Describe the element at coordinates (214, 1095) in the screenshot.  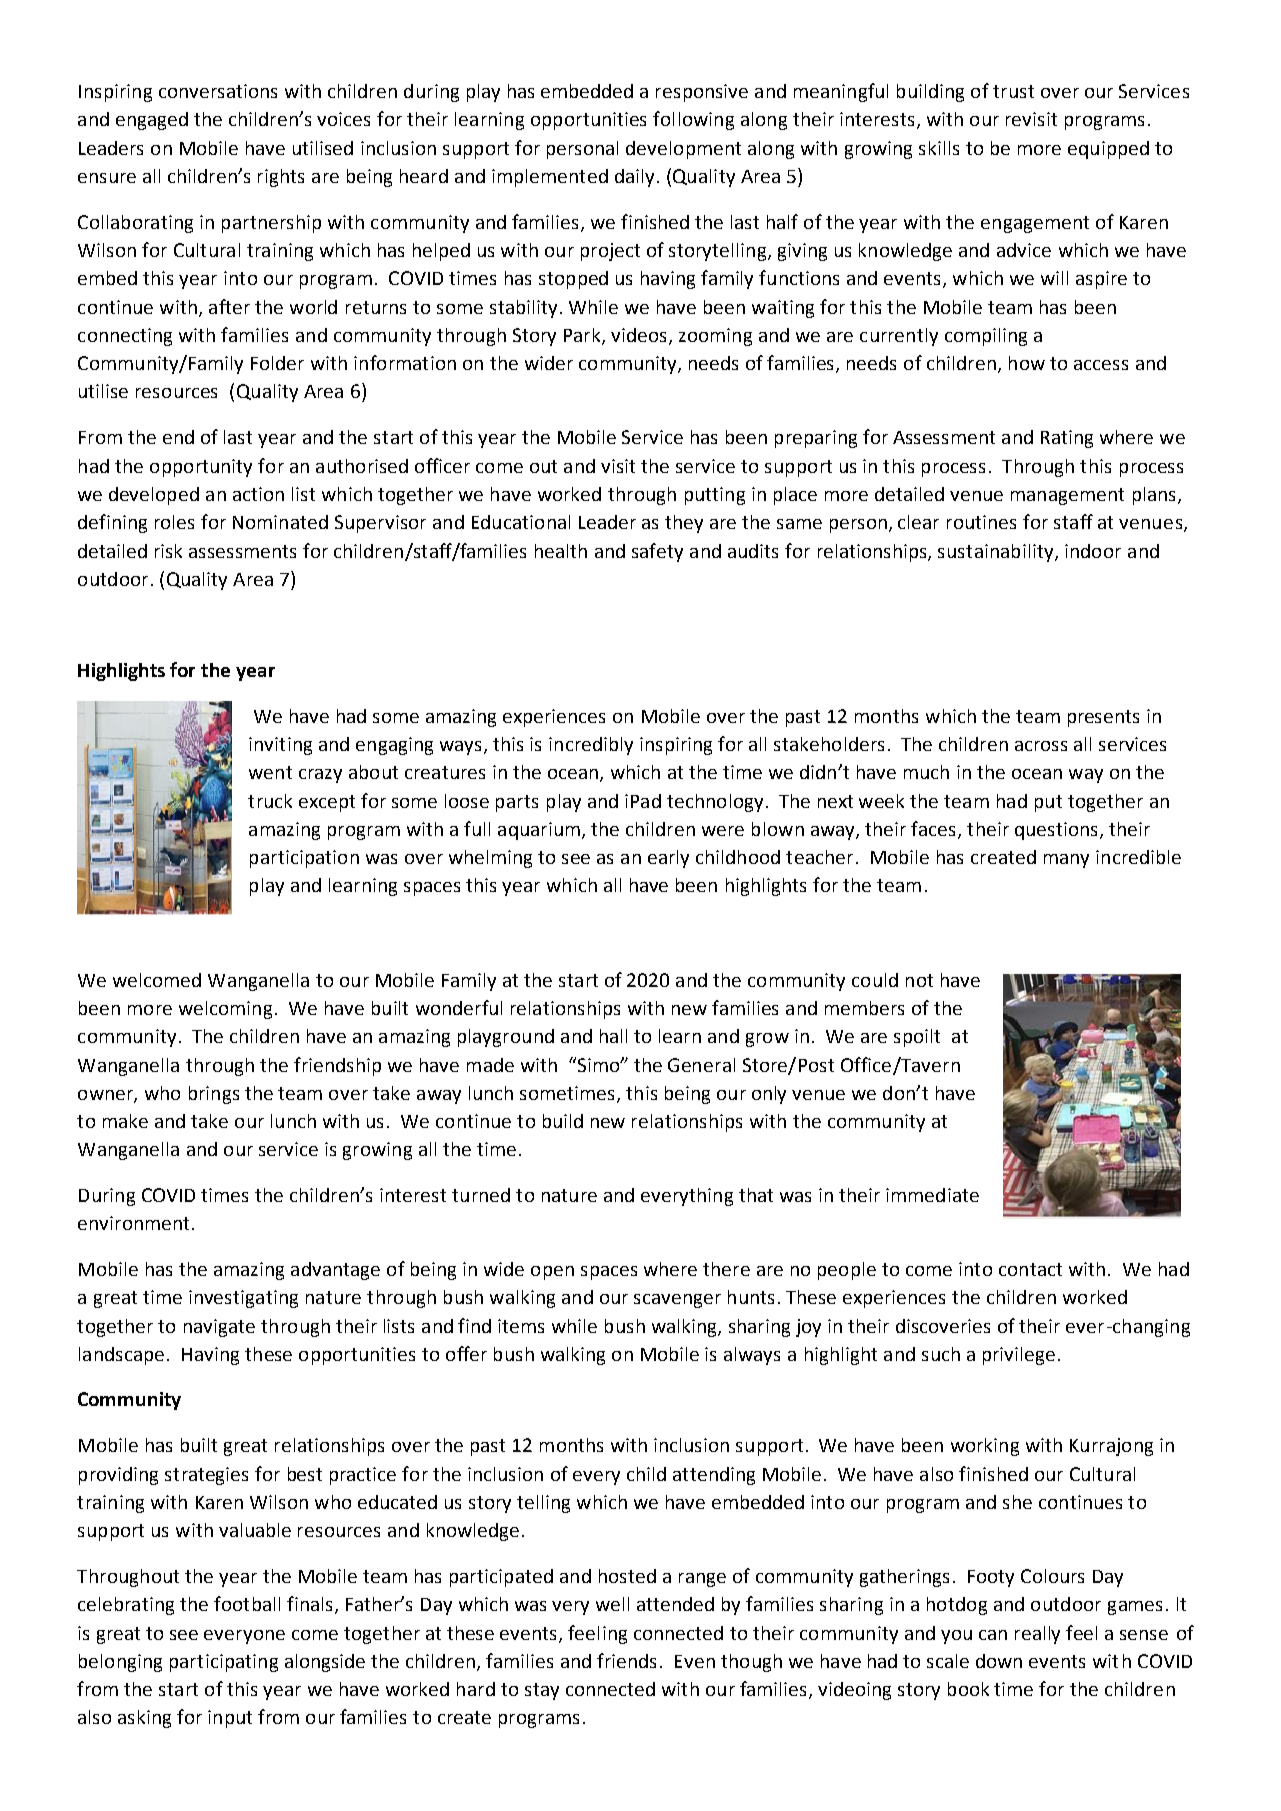
I see `brings` at that location.
